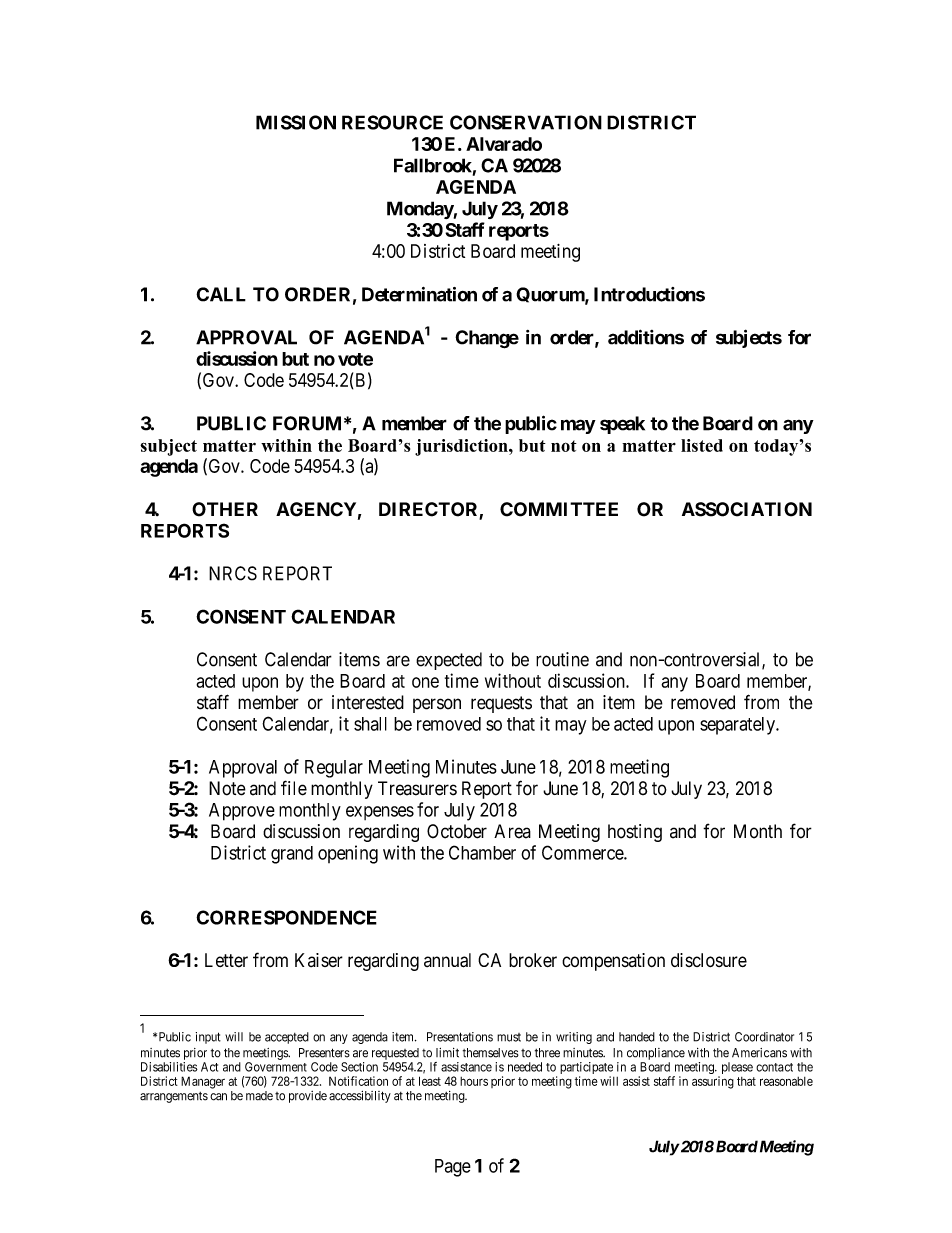 This screenshot has height=1233, width=952. What do you see at coordinates (449, 661) in the screenshot?
I see `expected` at bounding box center [449, 661].
